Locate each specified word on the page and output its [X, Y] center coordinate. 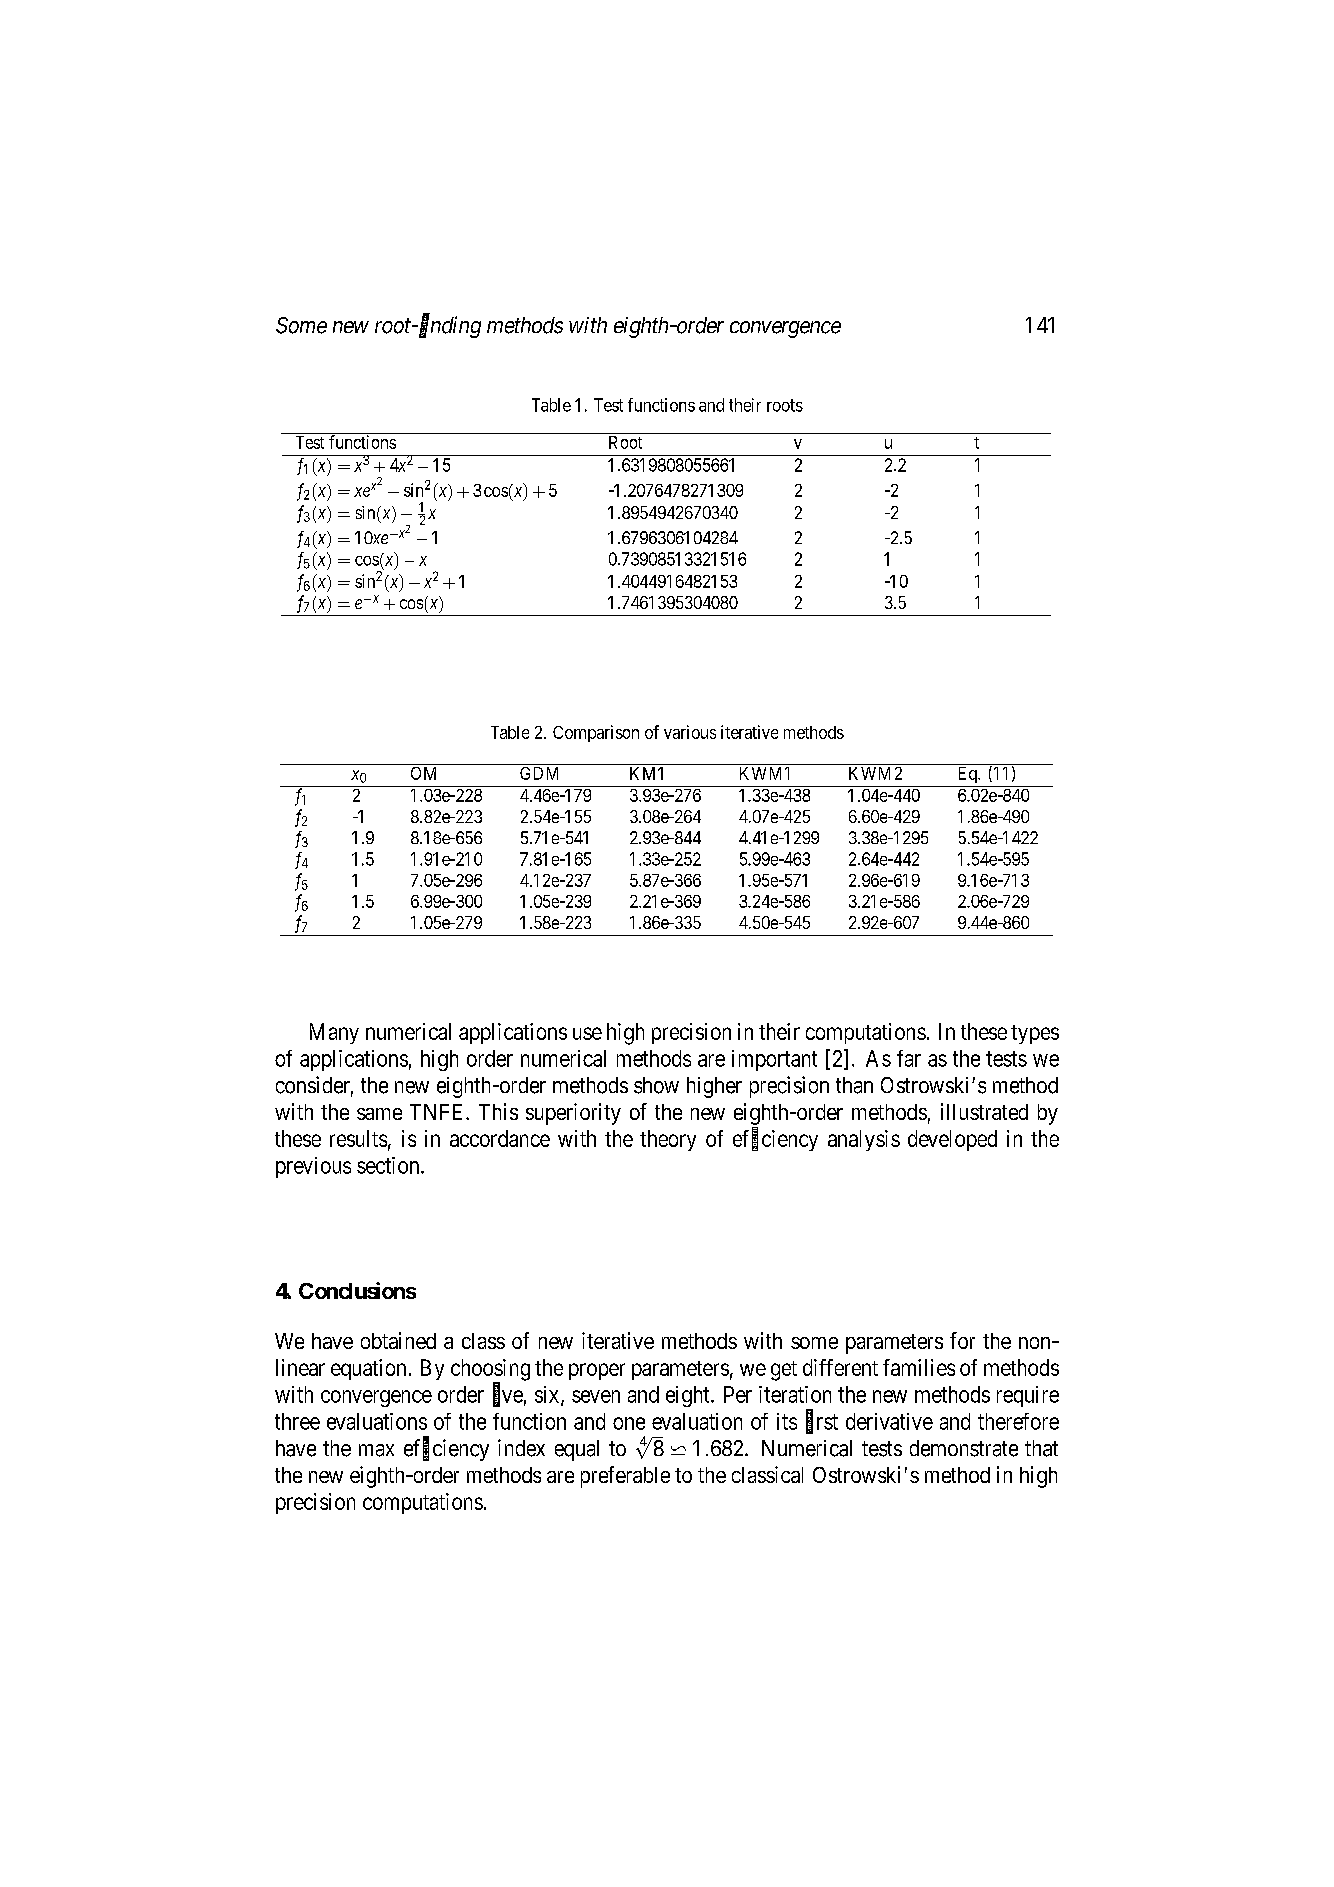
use [587, 1033]
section [389, 1165]
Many [334, 1033]
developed [952, 1140]
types [1035, 1034]
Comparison [596, 733]
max [376, 1450]
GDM [539, 773]
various [690, 732]
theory [668, 1140]
